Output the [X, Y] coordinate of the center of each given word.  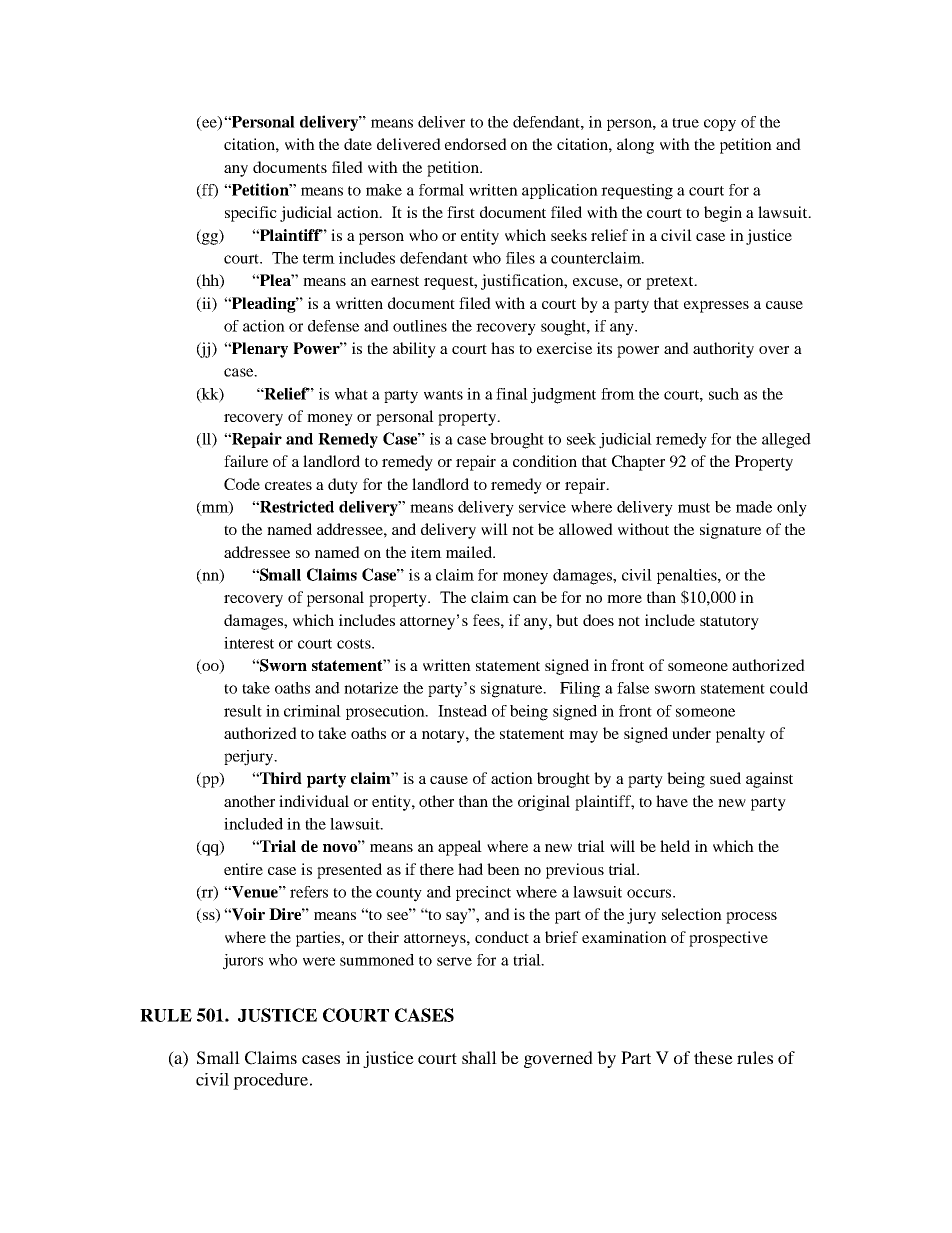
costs [355, 644]
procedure [272, 1081]
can [525, 599]
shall [479, 1057]
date [358, 144]
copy [720, 125]
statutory [729, 623]
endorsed [476, 144]
